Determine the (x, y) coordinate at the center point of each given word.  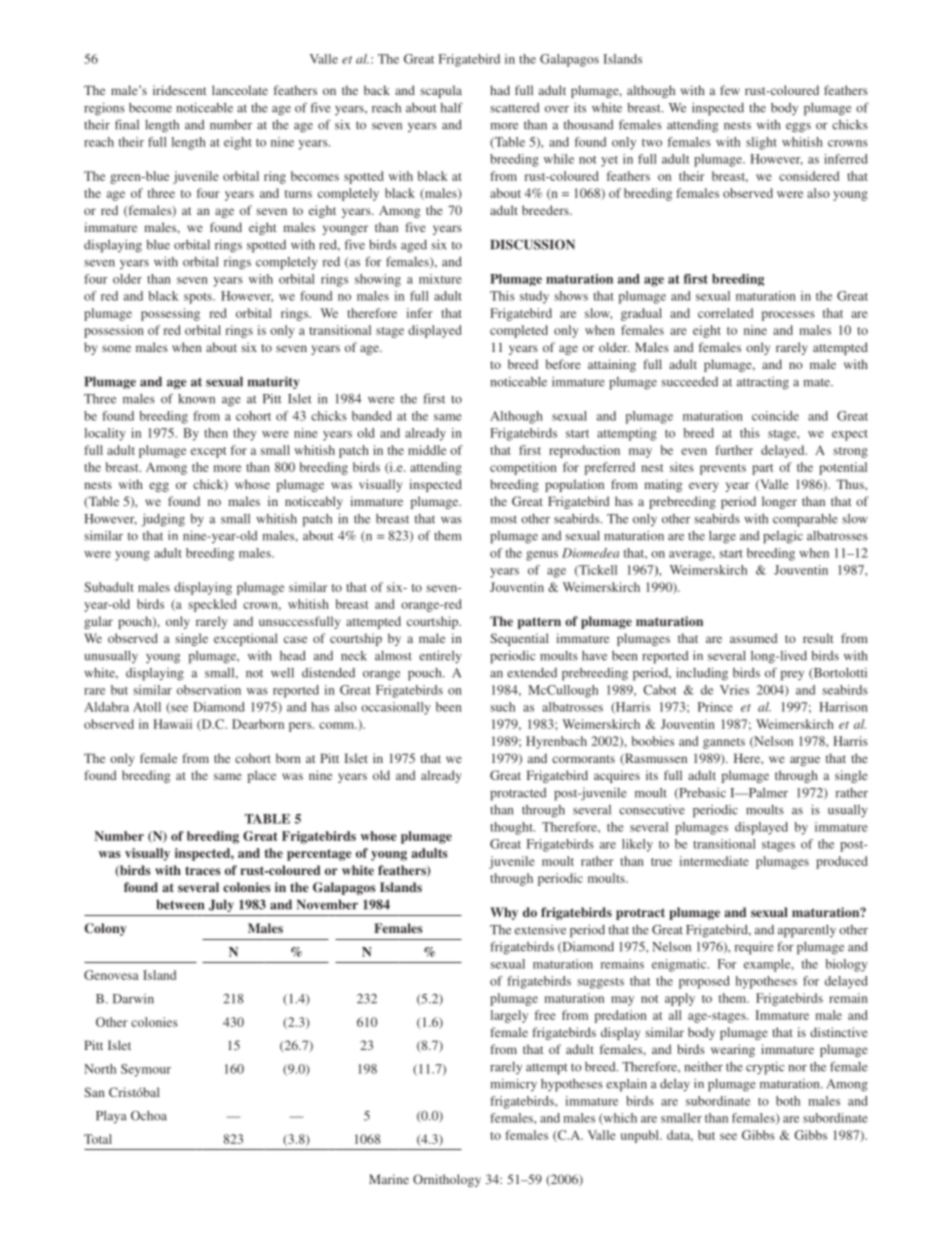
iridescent (180, 90)
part (762, 469)
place (262, 776)
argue (805, 761)
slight (761, 143)
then (216, 433)
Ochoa (149, 1116)
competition (523, 468)
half (452, 107)
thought (512, 828)
